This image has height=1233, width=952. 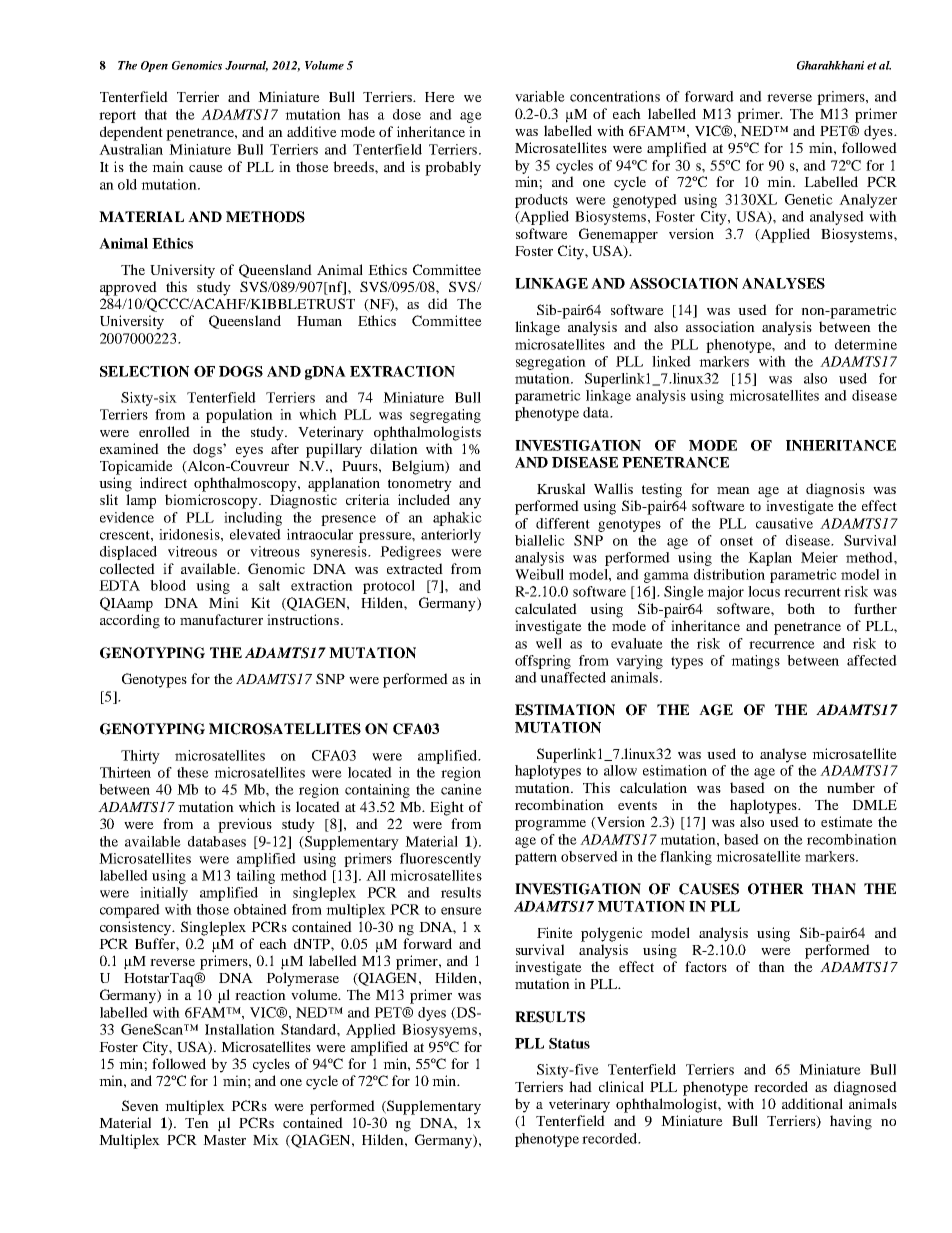 What do you see at coordinates (163, 482) in the image?
I see `indirect` at bounding box center [163, 482].
